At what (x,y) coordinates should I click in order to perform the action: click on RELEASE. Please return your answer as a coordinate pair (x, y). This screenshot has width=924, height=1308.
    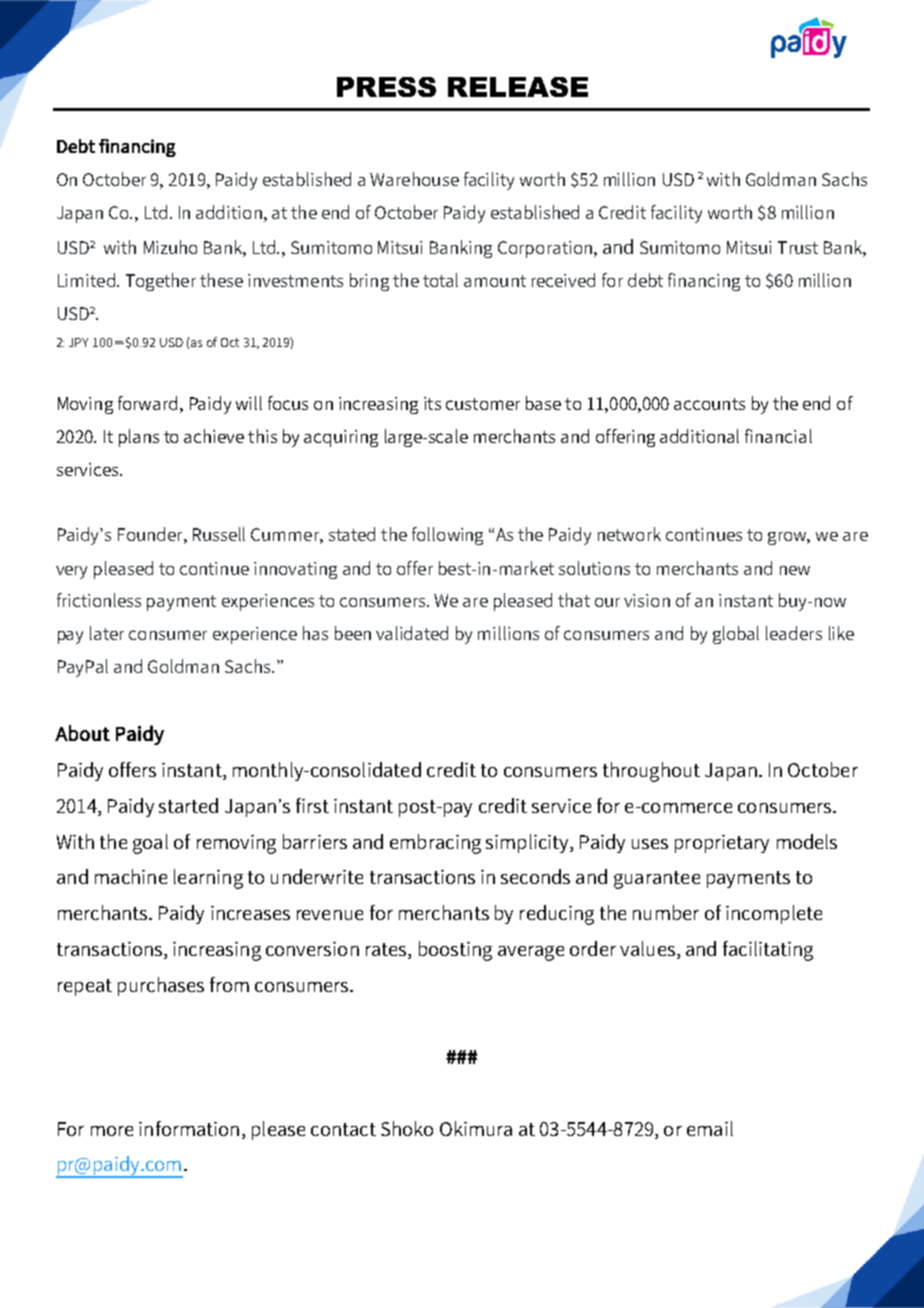
    Looking at the image, I should click on (518, 87).
